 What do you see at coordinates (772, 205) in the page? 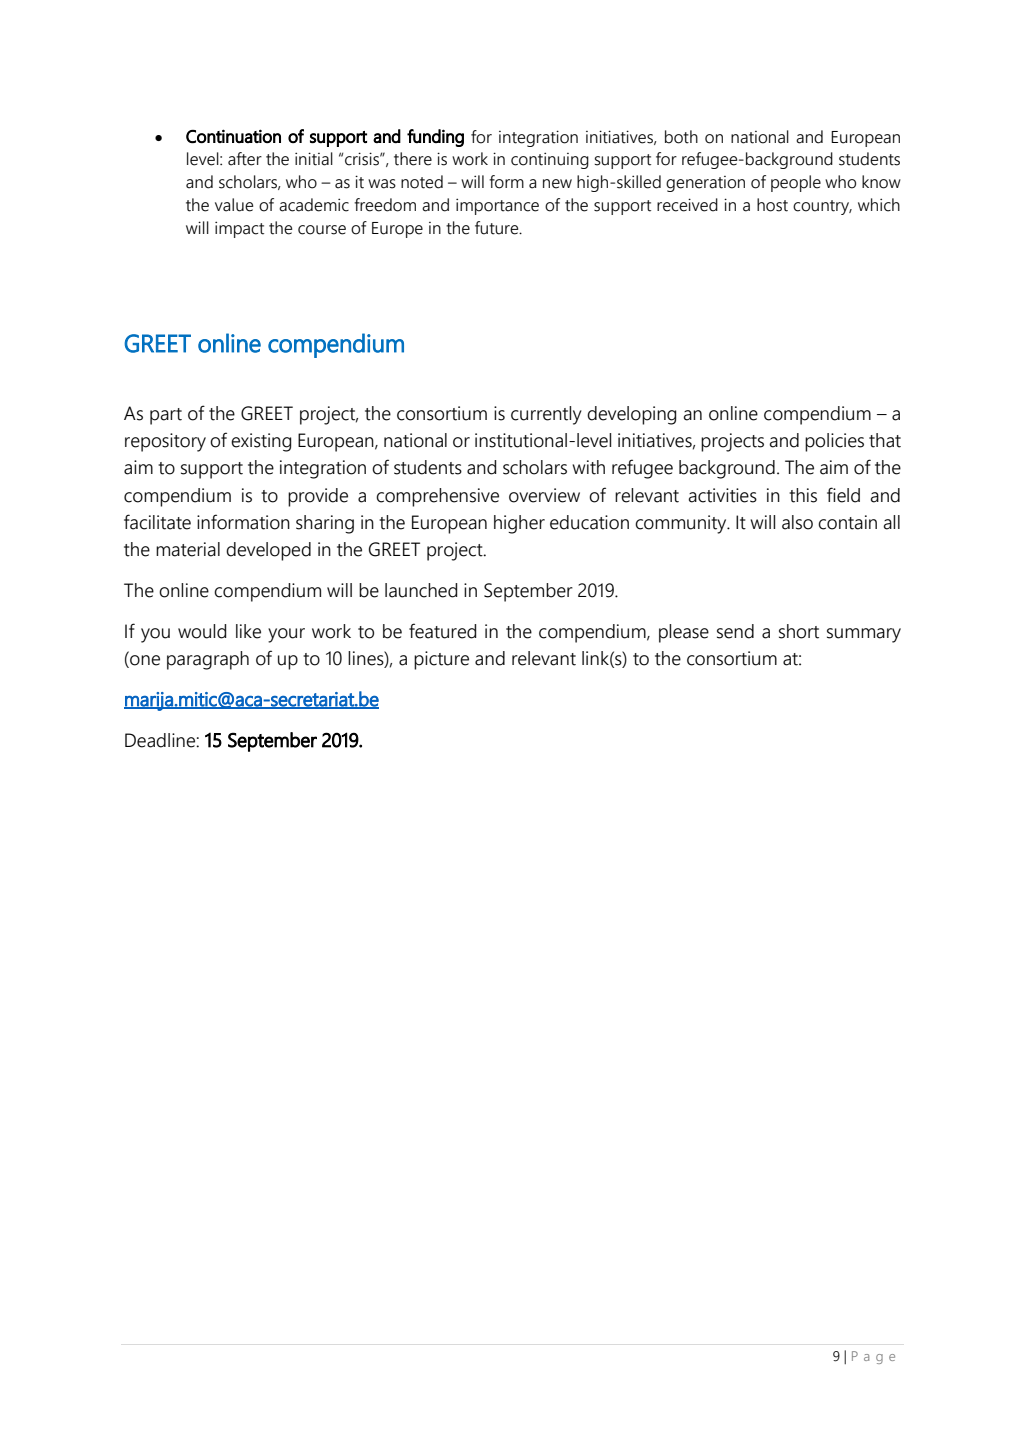
I see `host` at bounding box center [772, 205].
